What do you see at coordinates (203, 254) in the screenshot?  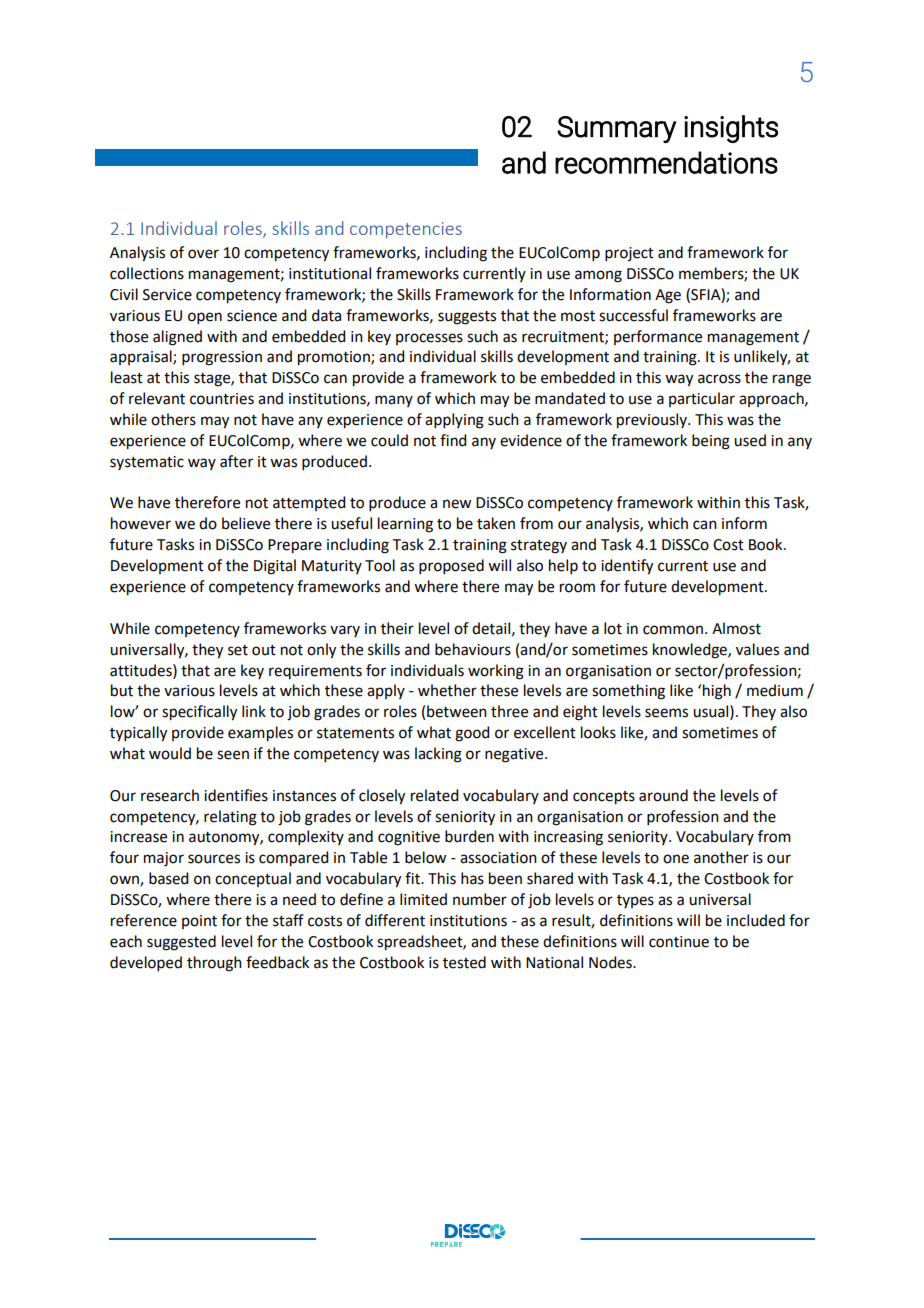 I see `over` at bounding box center [203, 254].
